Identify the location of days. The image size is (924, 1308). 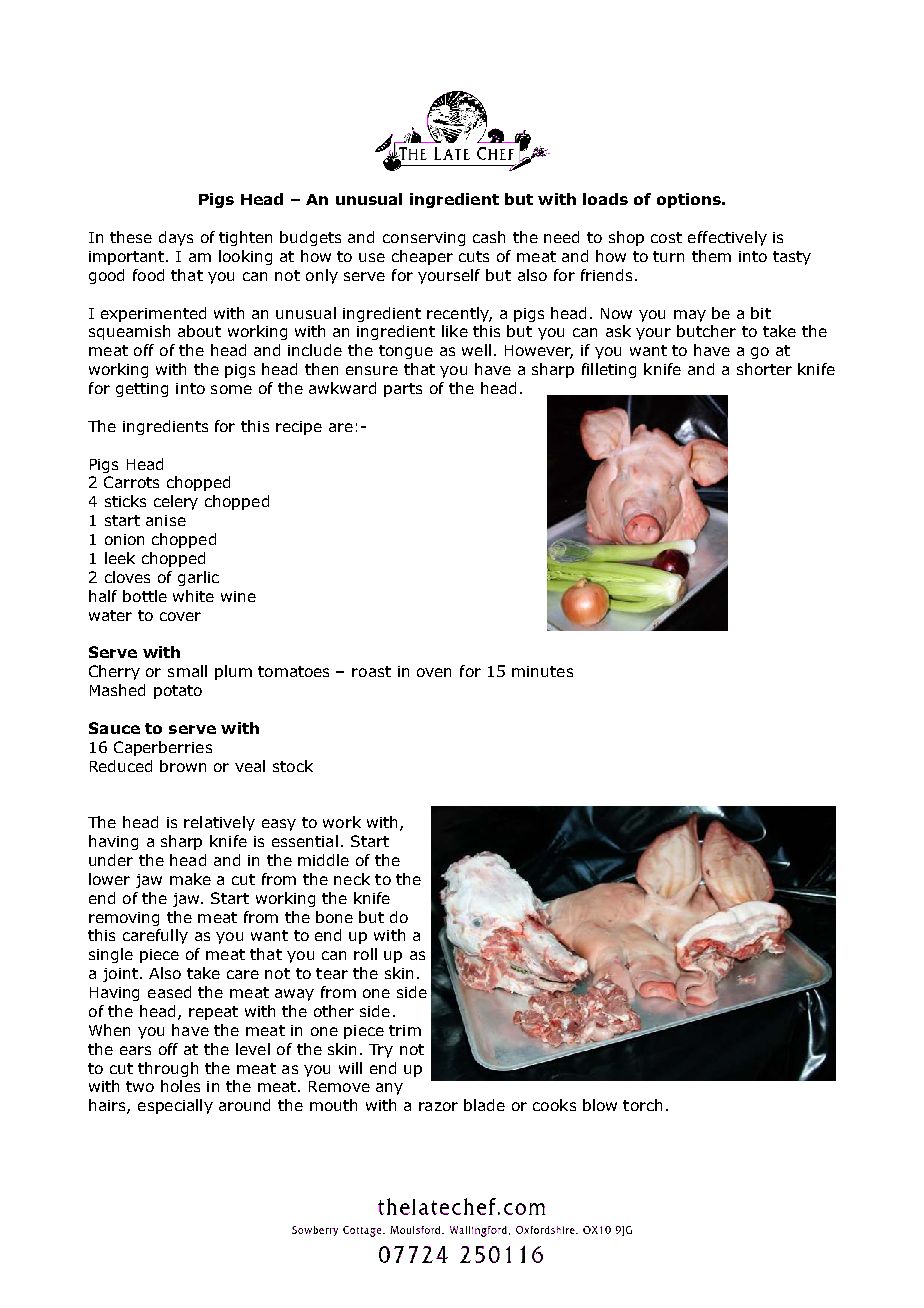
(176, 238).
